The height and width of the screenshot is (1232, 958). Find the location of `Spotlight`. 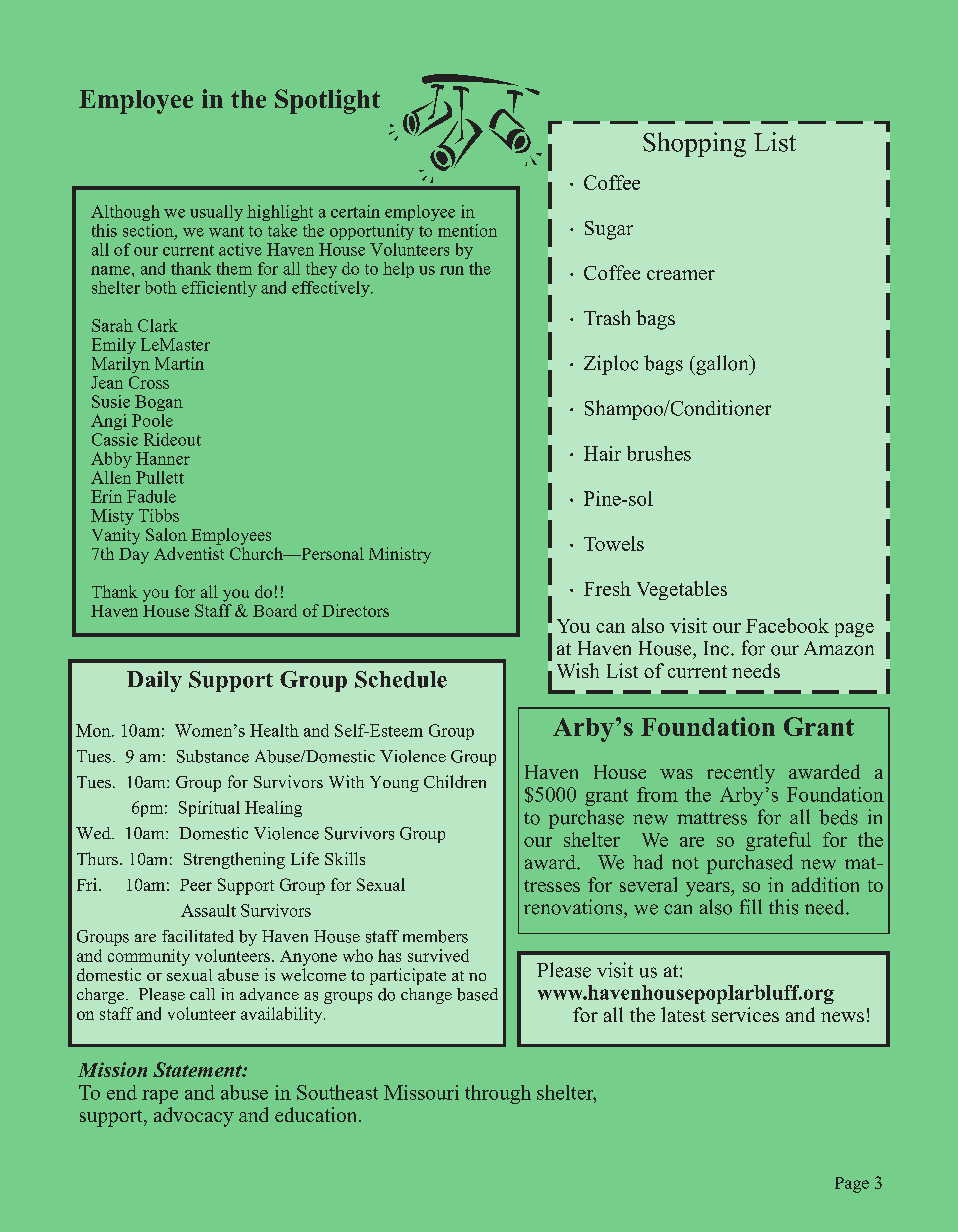

Spotlight is located at coordinates (327, 101).
